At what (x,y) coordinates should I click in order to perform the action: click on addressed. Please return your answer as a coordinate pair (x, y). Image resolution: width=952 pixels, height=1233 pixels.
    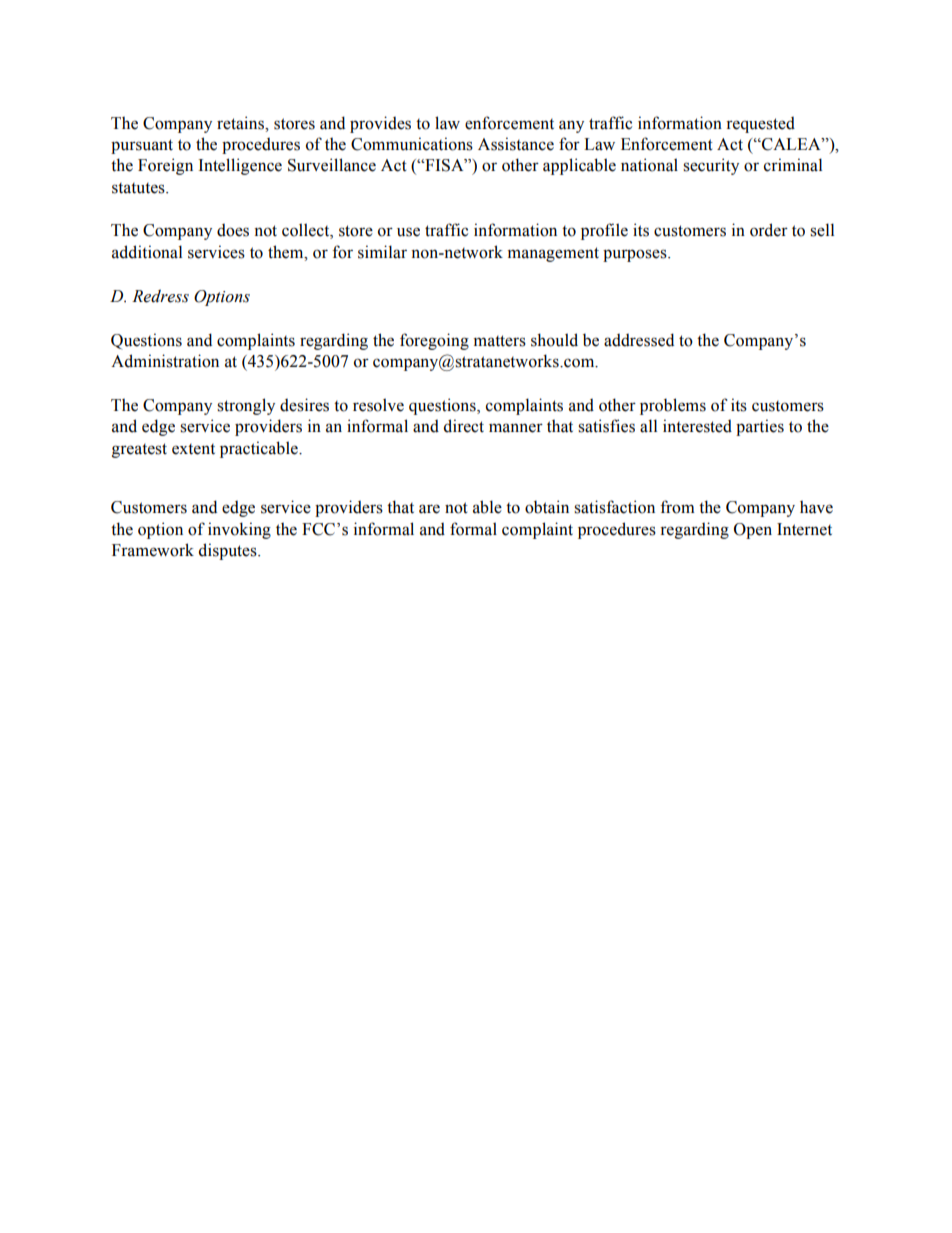
    Looking at the image, I should click on (639, 340).
